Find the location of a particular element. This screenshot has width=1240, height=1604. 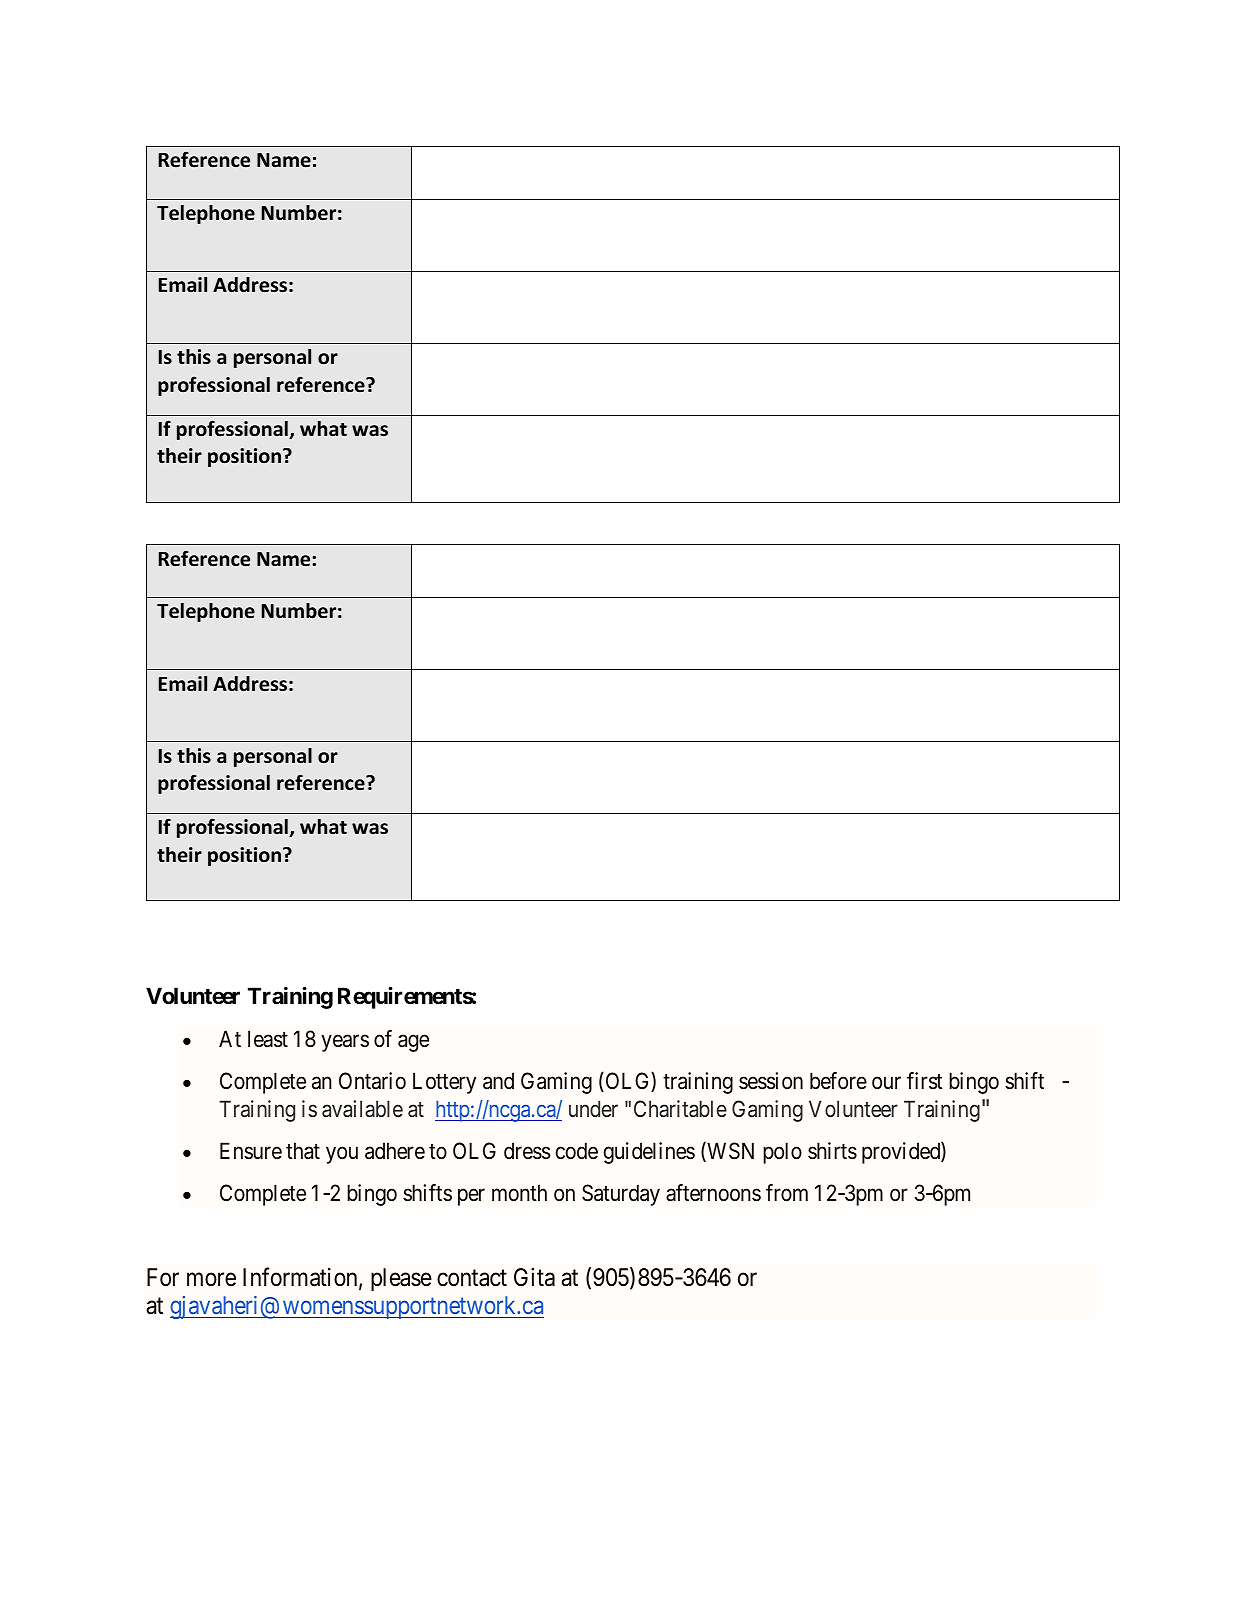

that is located at coordinates (303, 1151).
